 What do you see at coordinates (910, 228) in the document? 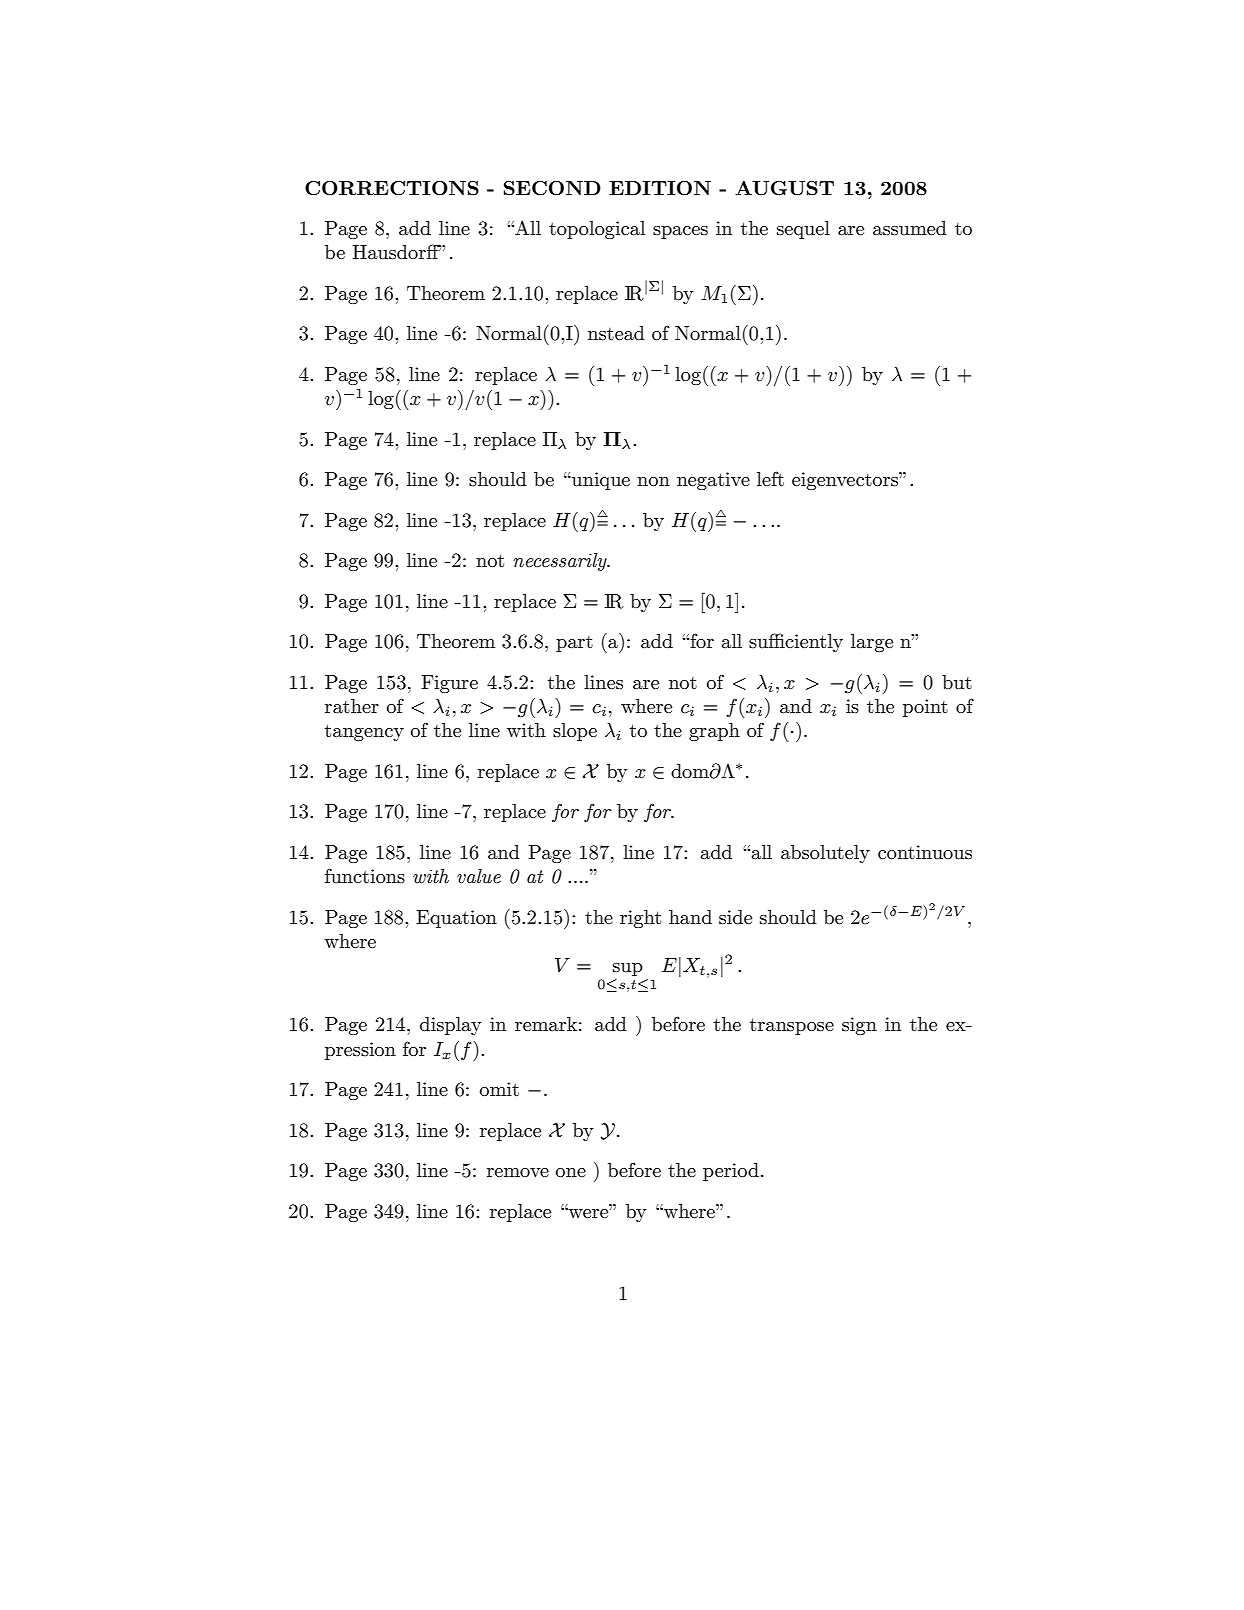
I see `assumed` at bounding box center [910, 228].
